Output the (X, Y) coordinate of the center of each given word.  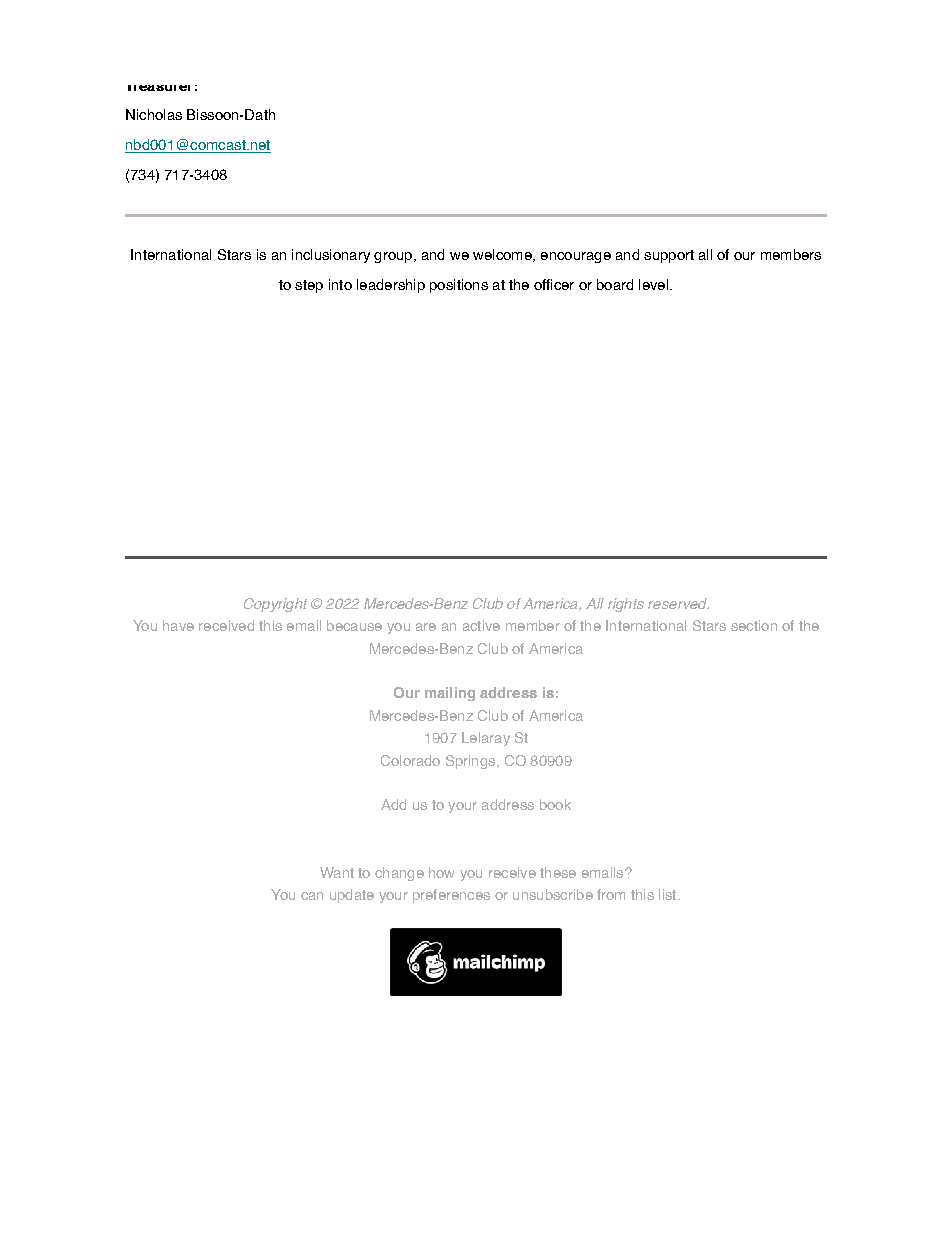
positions (459, 286)
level (653, 284)
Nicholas (154, 114)
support (669, 256)
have (178, 625)
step (309, 286)
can (312, 896)
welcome (503, 255)
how (441, 872)
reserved (678, 603)
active (481, 625)
